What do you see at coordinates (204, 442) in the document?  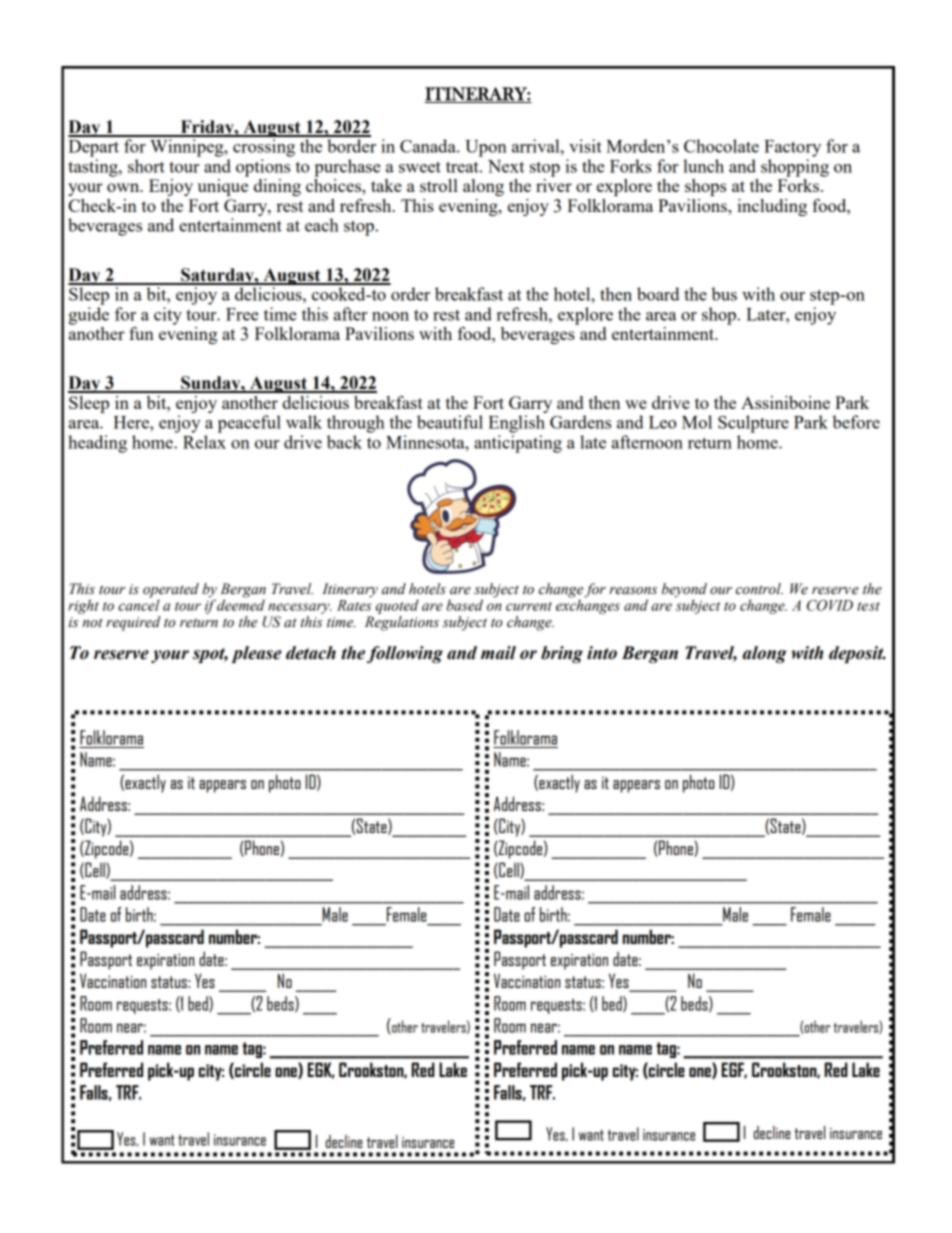 I see `Relax` at bounding box center [204, 442].
